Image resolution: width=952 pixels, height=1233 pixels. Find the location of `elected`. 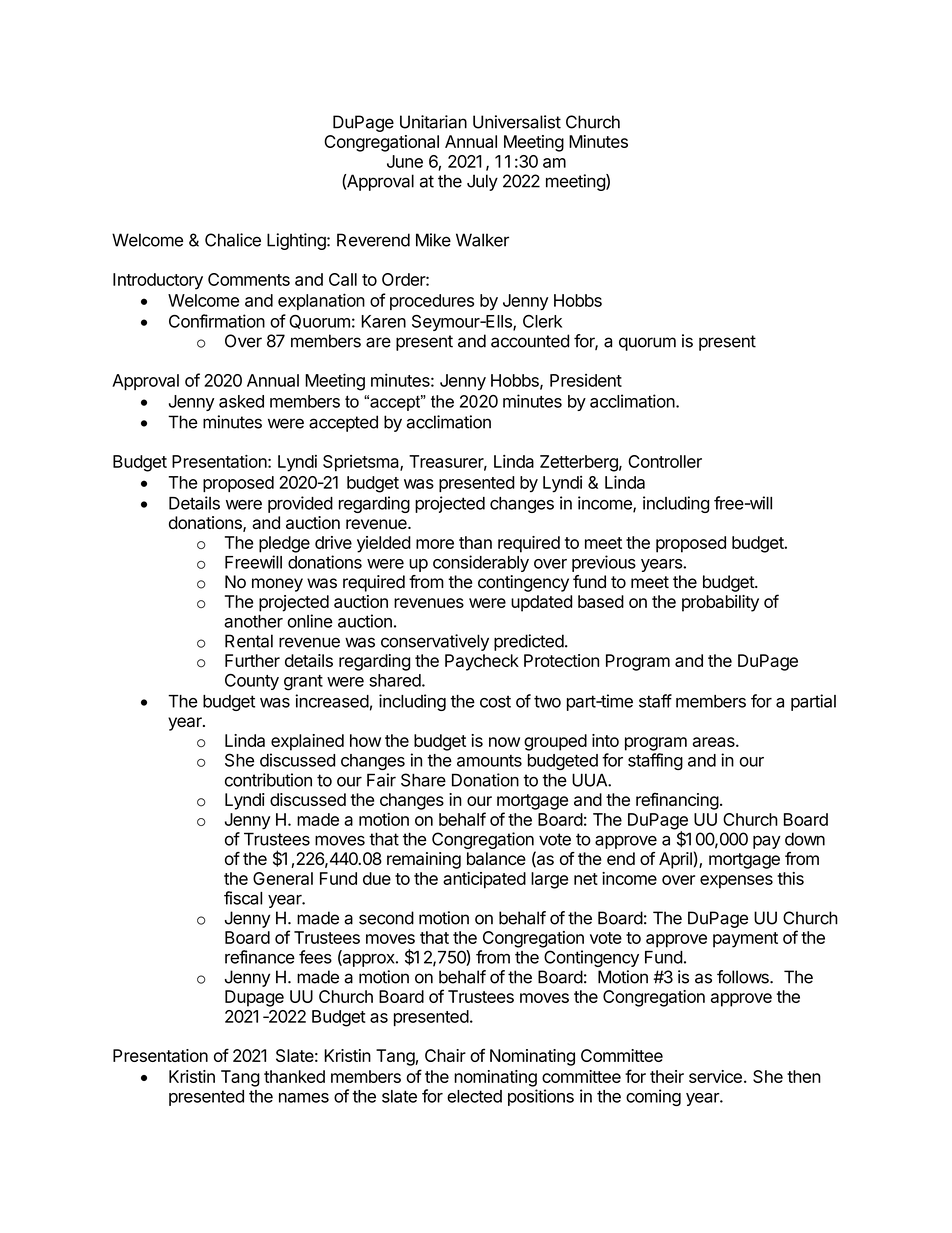

elected is located at coordinates (474, 1096).
